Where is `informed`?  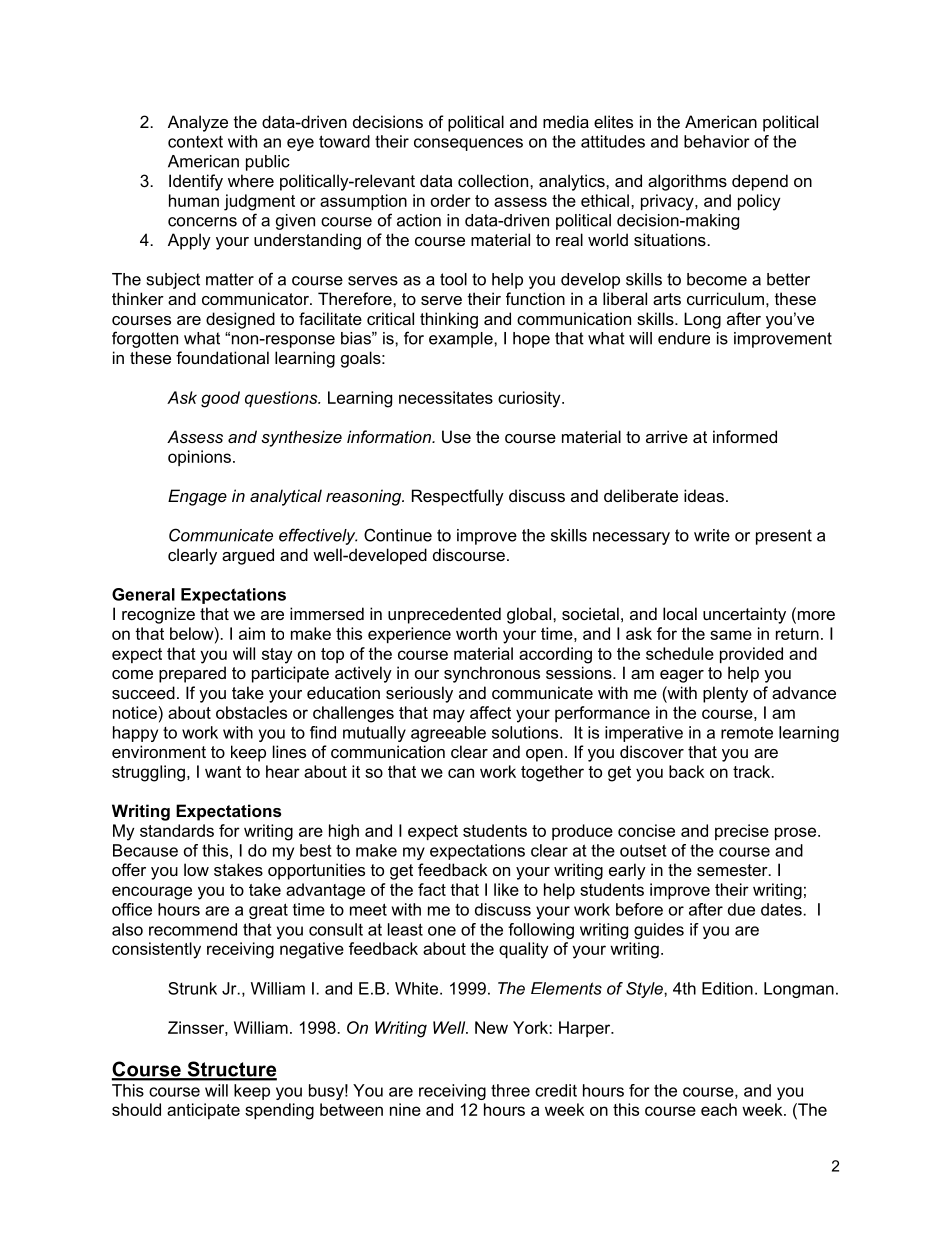 informed is located at coordinates (745, 436).
